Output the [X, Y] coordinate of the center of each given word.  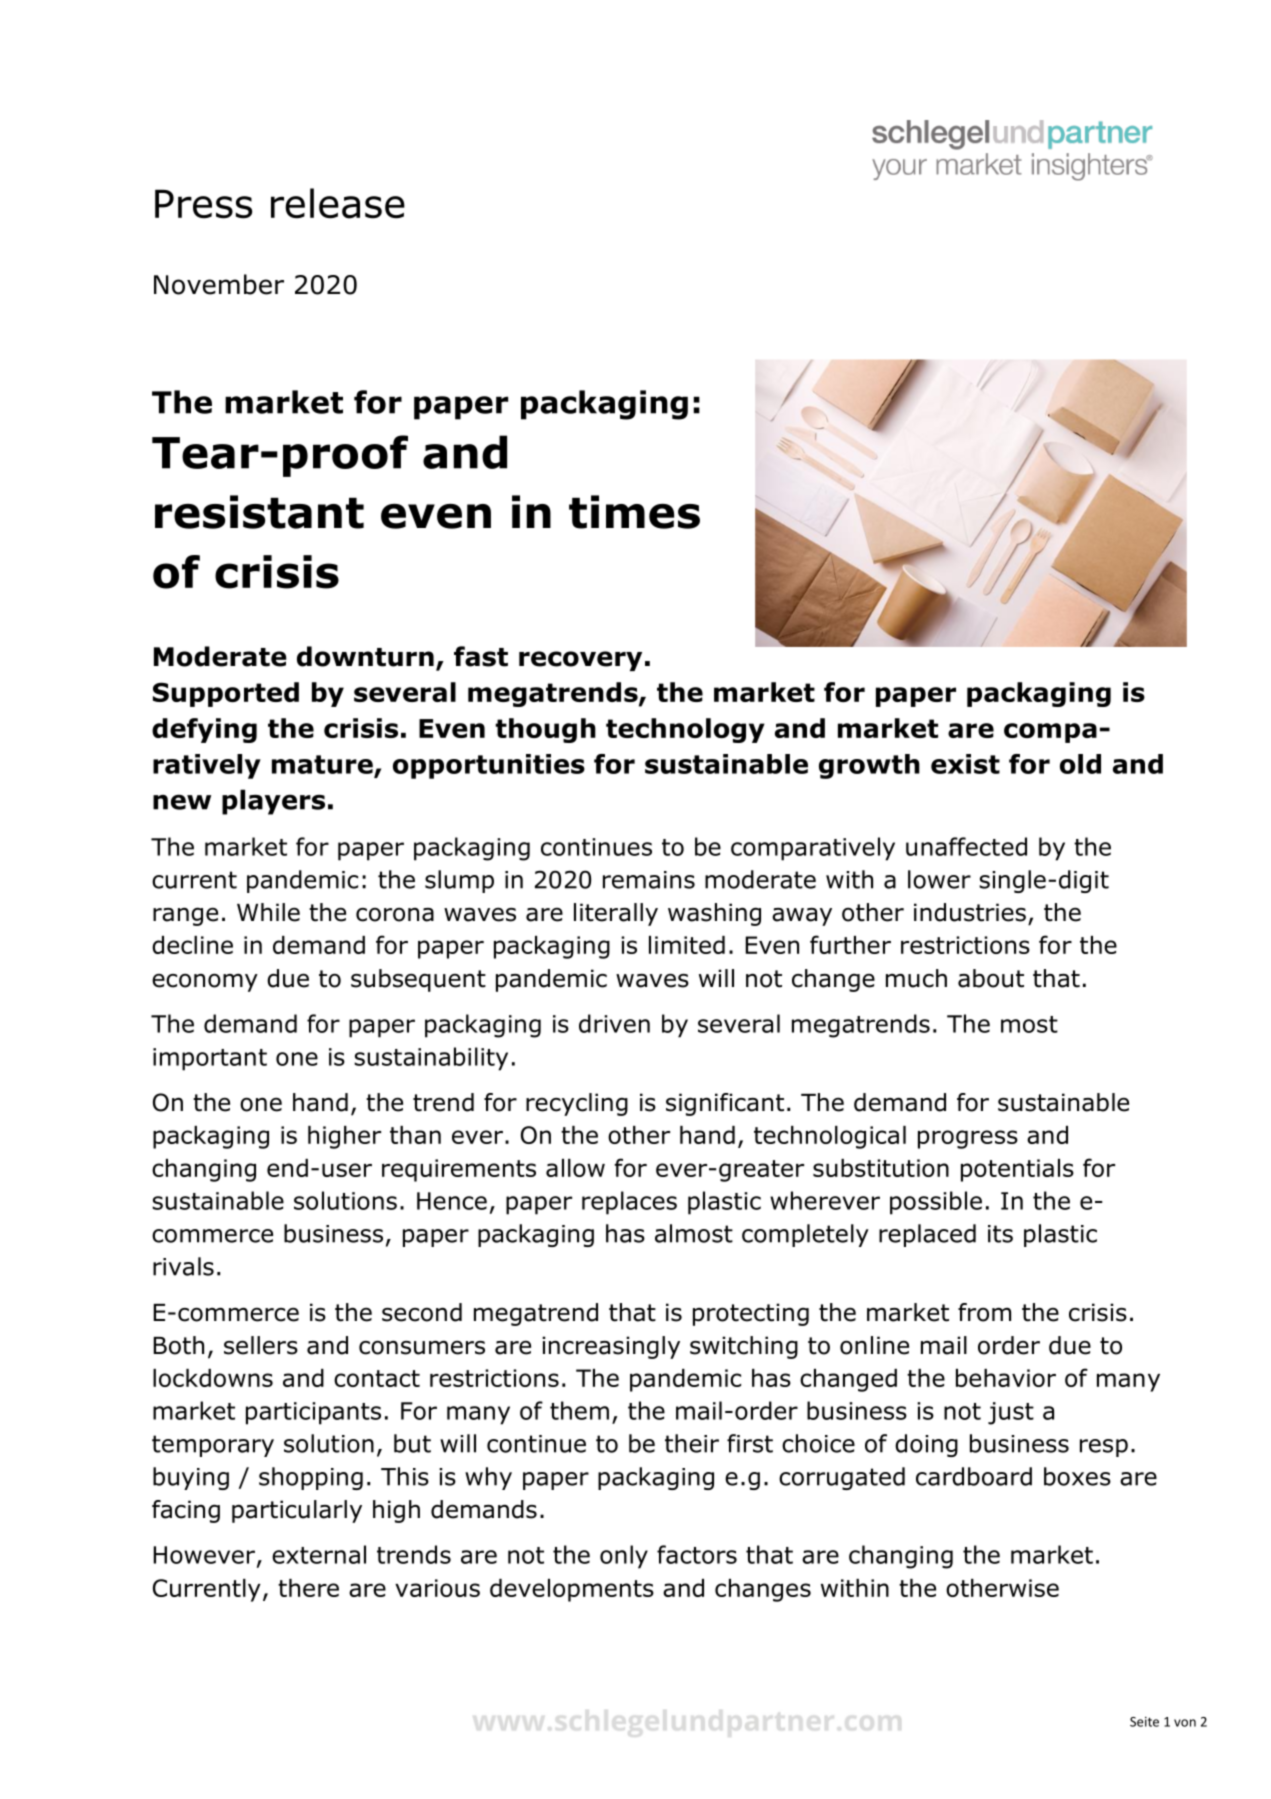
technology [685, 730]
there [308, 1588]
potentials [1017, 1170]
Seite [1144, 1722]
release [338, 203]
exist [965, 764]
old [1080, 764]
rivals [183, 1266]
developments [572, 1590]
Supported [226, 694]
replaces [629, 1203]
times [634, 512]
